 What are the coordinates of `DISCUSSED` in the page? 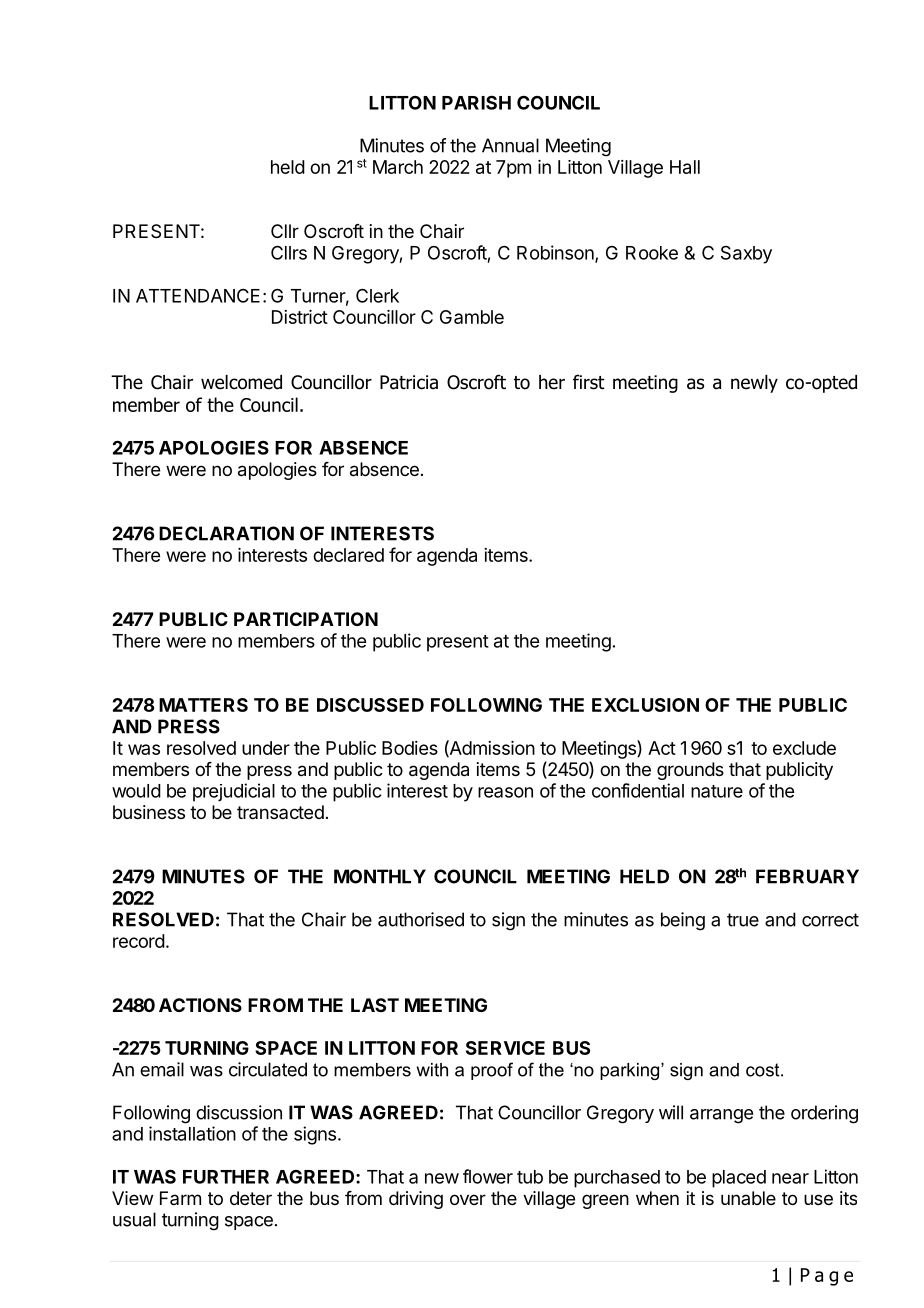 It's located at (370, 705).
